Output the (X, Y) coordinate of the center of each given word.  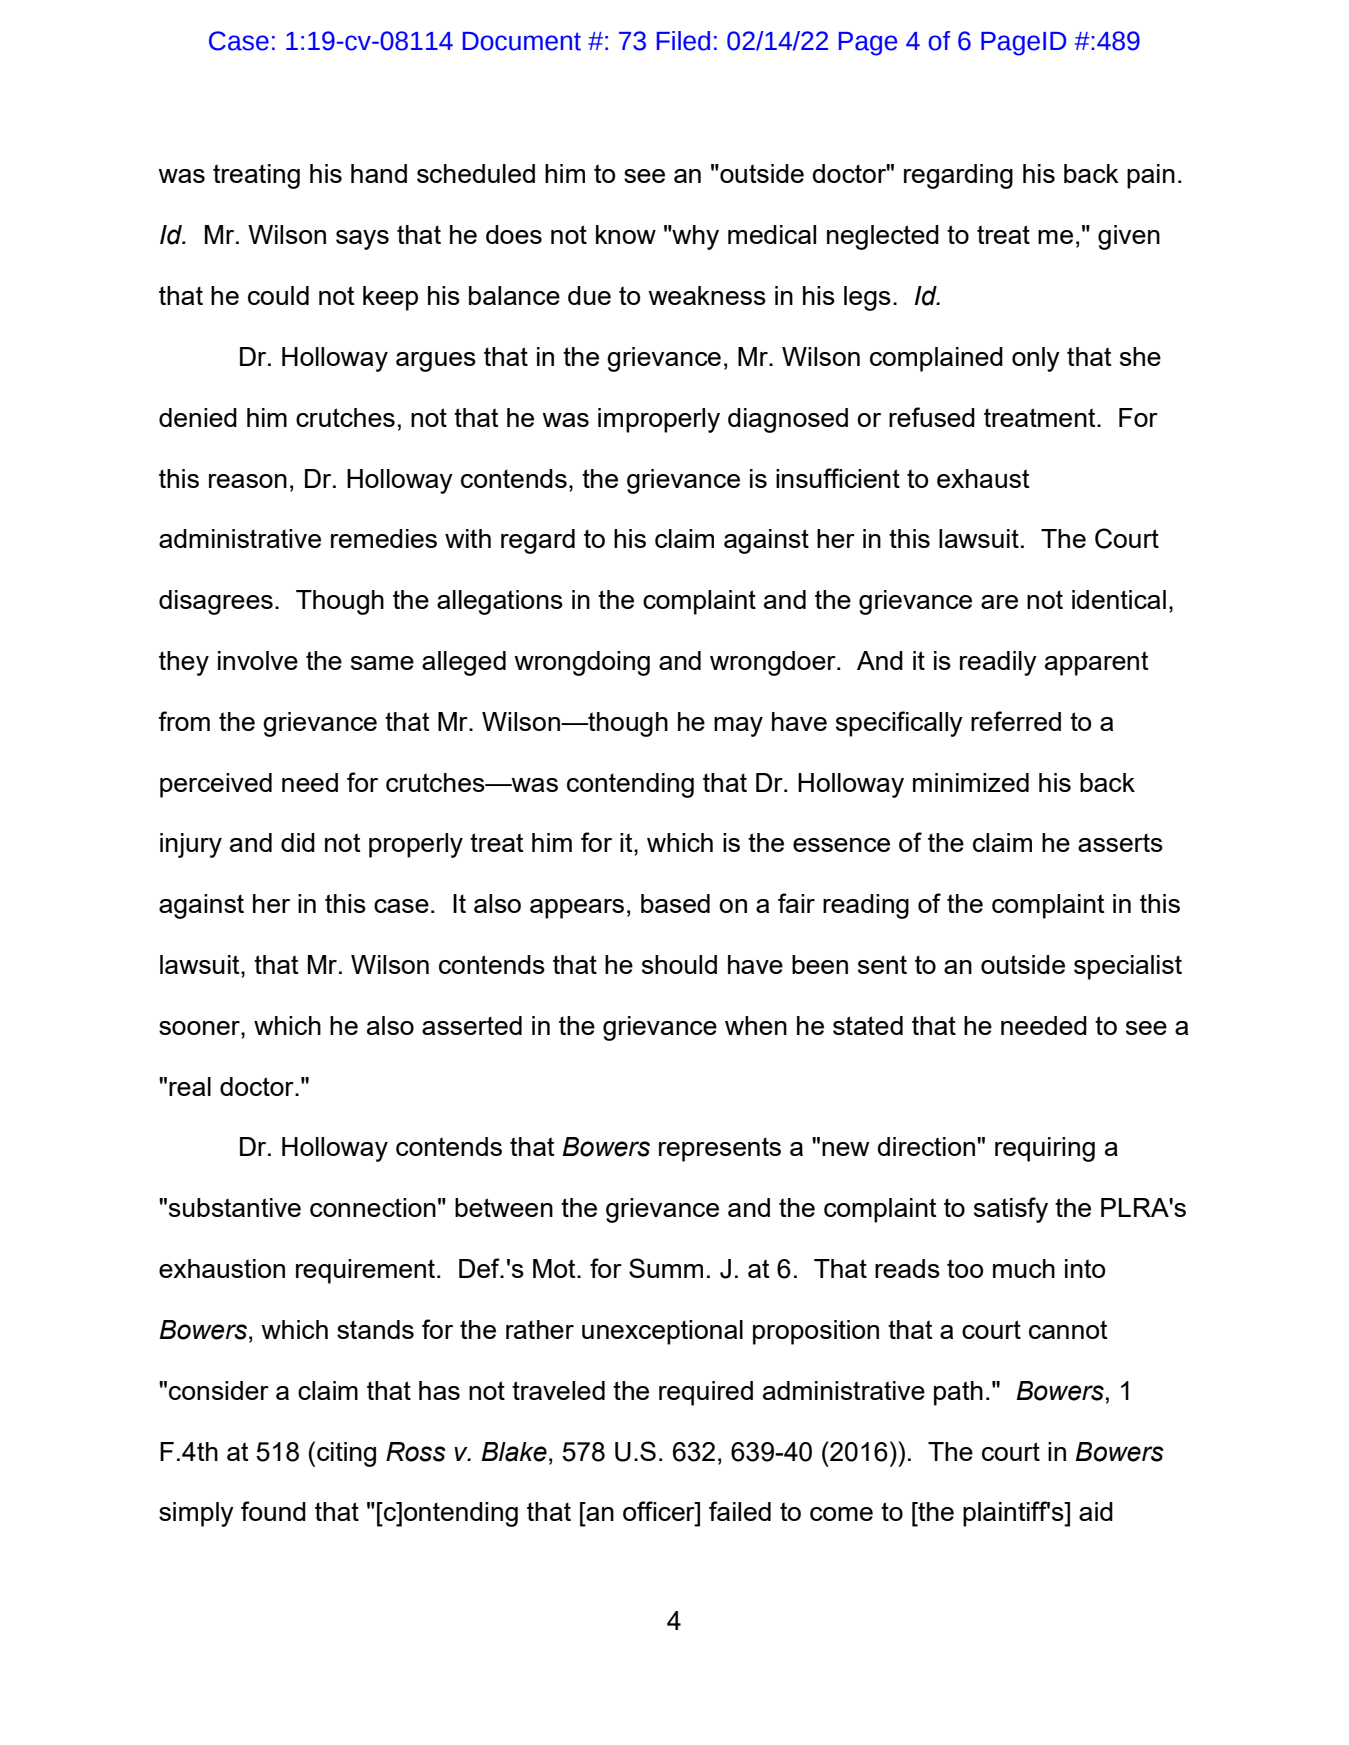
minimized (971, 782)
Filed (683, 41)
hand (379, 173)
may (738, 727)
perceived (216, 785)
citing (346, 1454)
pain (1151, 176)
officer (660, 1511)
